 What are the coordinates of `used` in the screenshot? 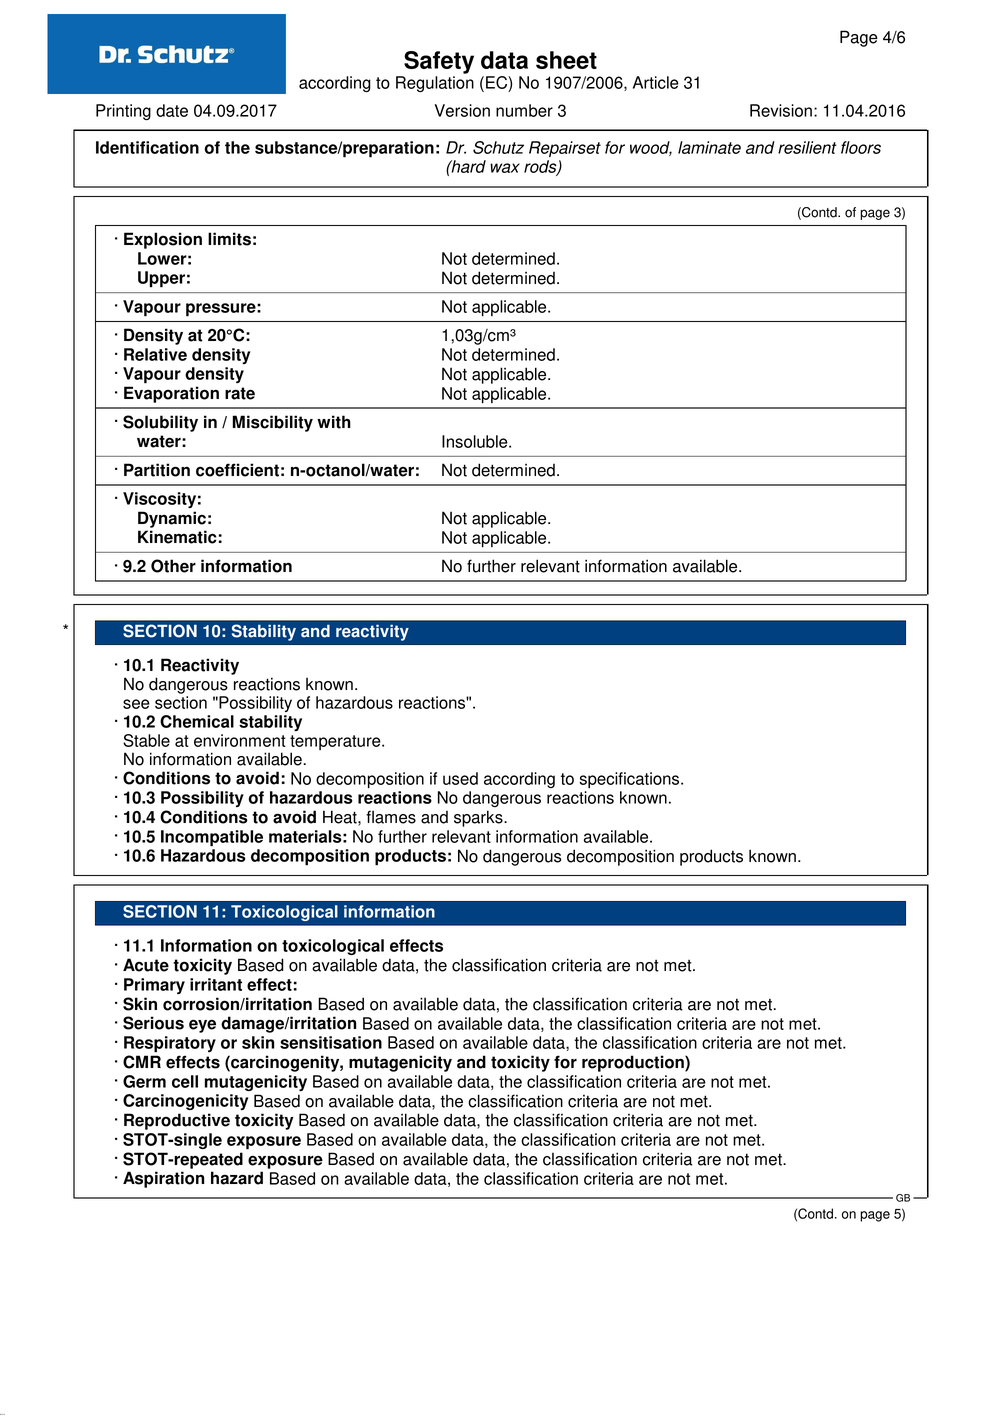 It's located at (460, 778).
